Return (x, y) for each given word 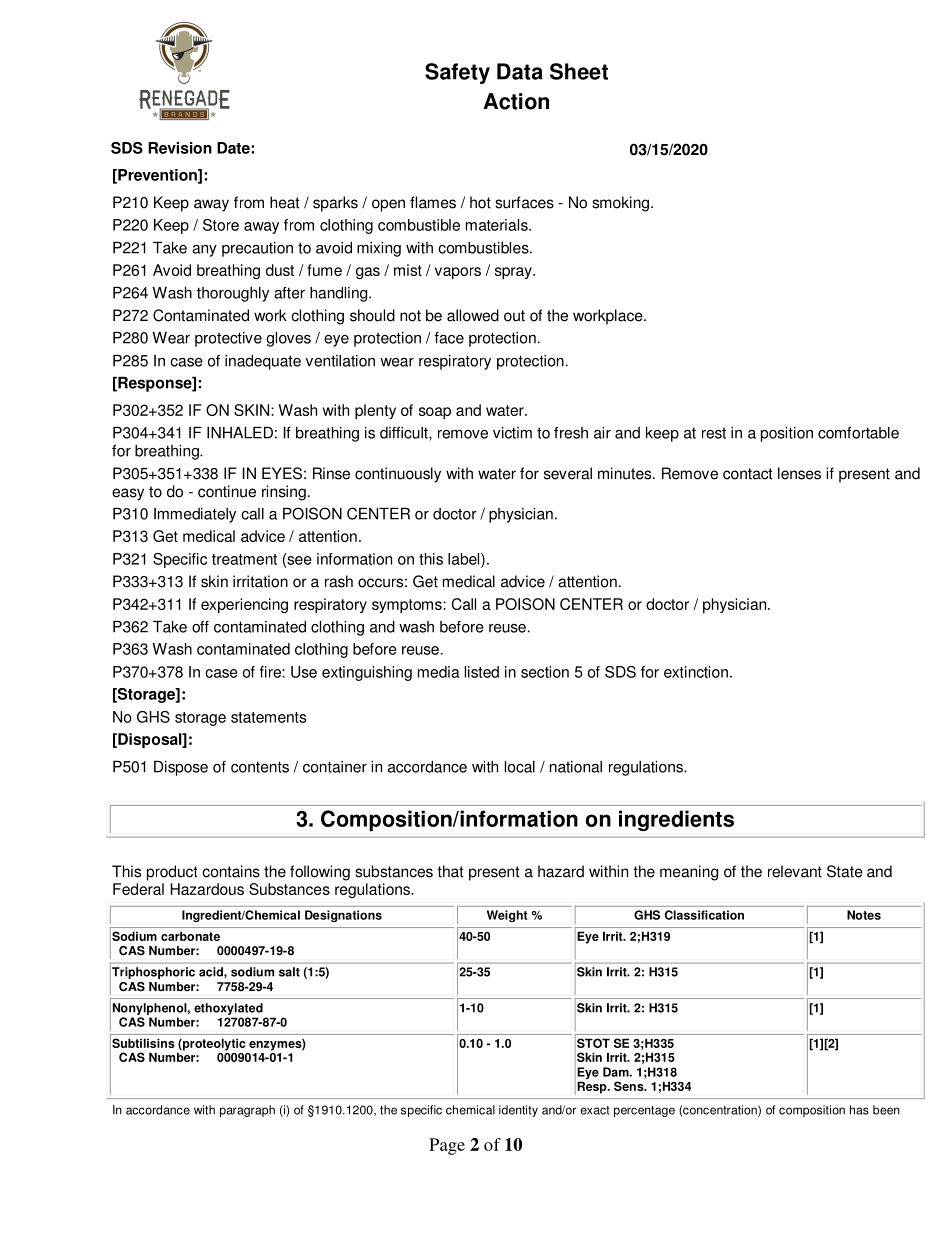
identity (518, 1111)
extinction (696, 672)
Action (516, 101)
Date (234, 148)
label (465, 560)
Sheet (579, 71)
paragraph (247, 1111)
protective (228, 339)
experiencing (244, 605)
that (450, 871)
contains (231, 871)
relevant (795, 871)
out (514, 316)
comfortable (858, 432)
